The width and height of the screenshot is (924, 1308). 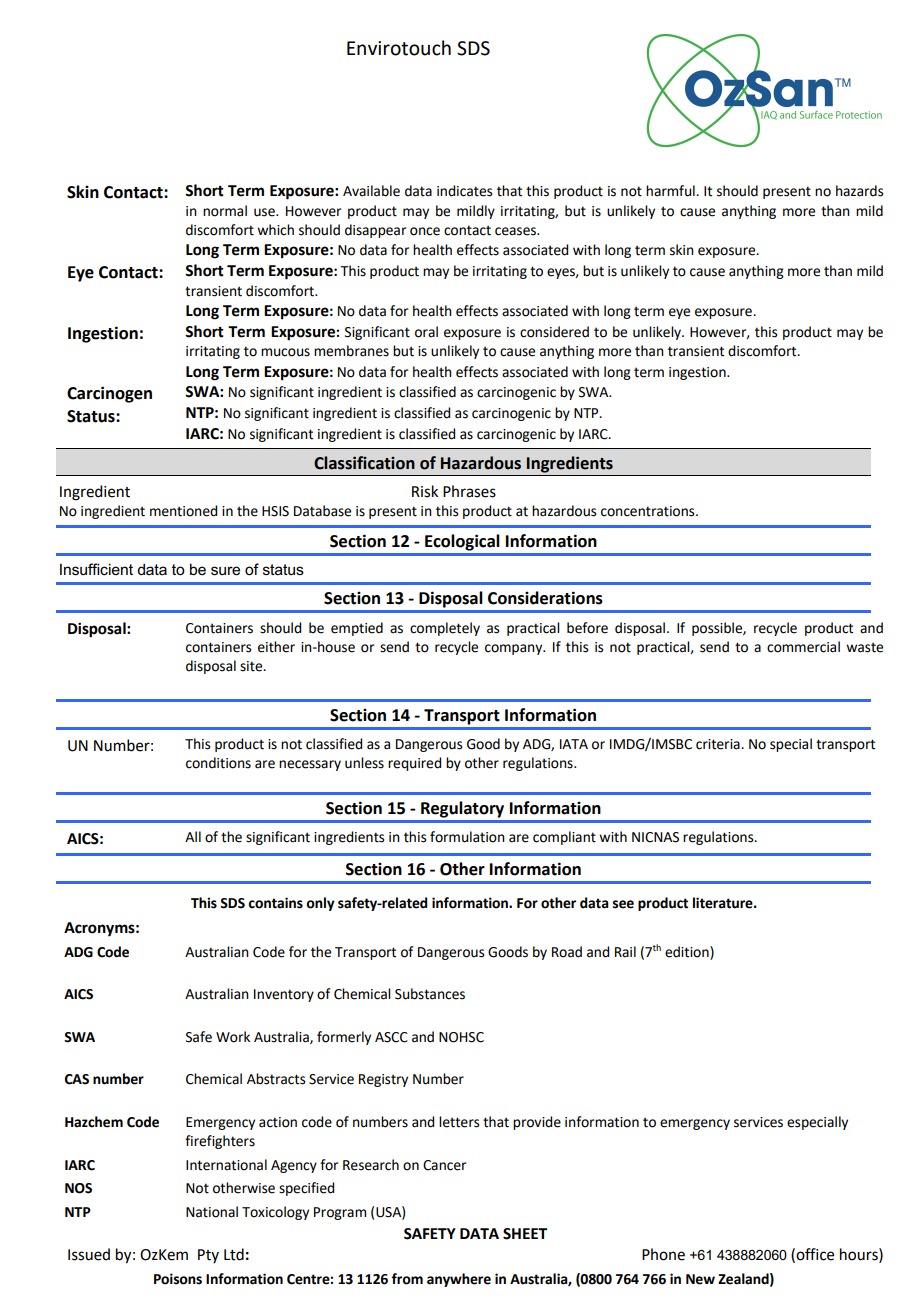 I want to click on formulation, so click(x=467, y=837).
